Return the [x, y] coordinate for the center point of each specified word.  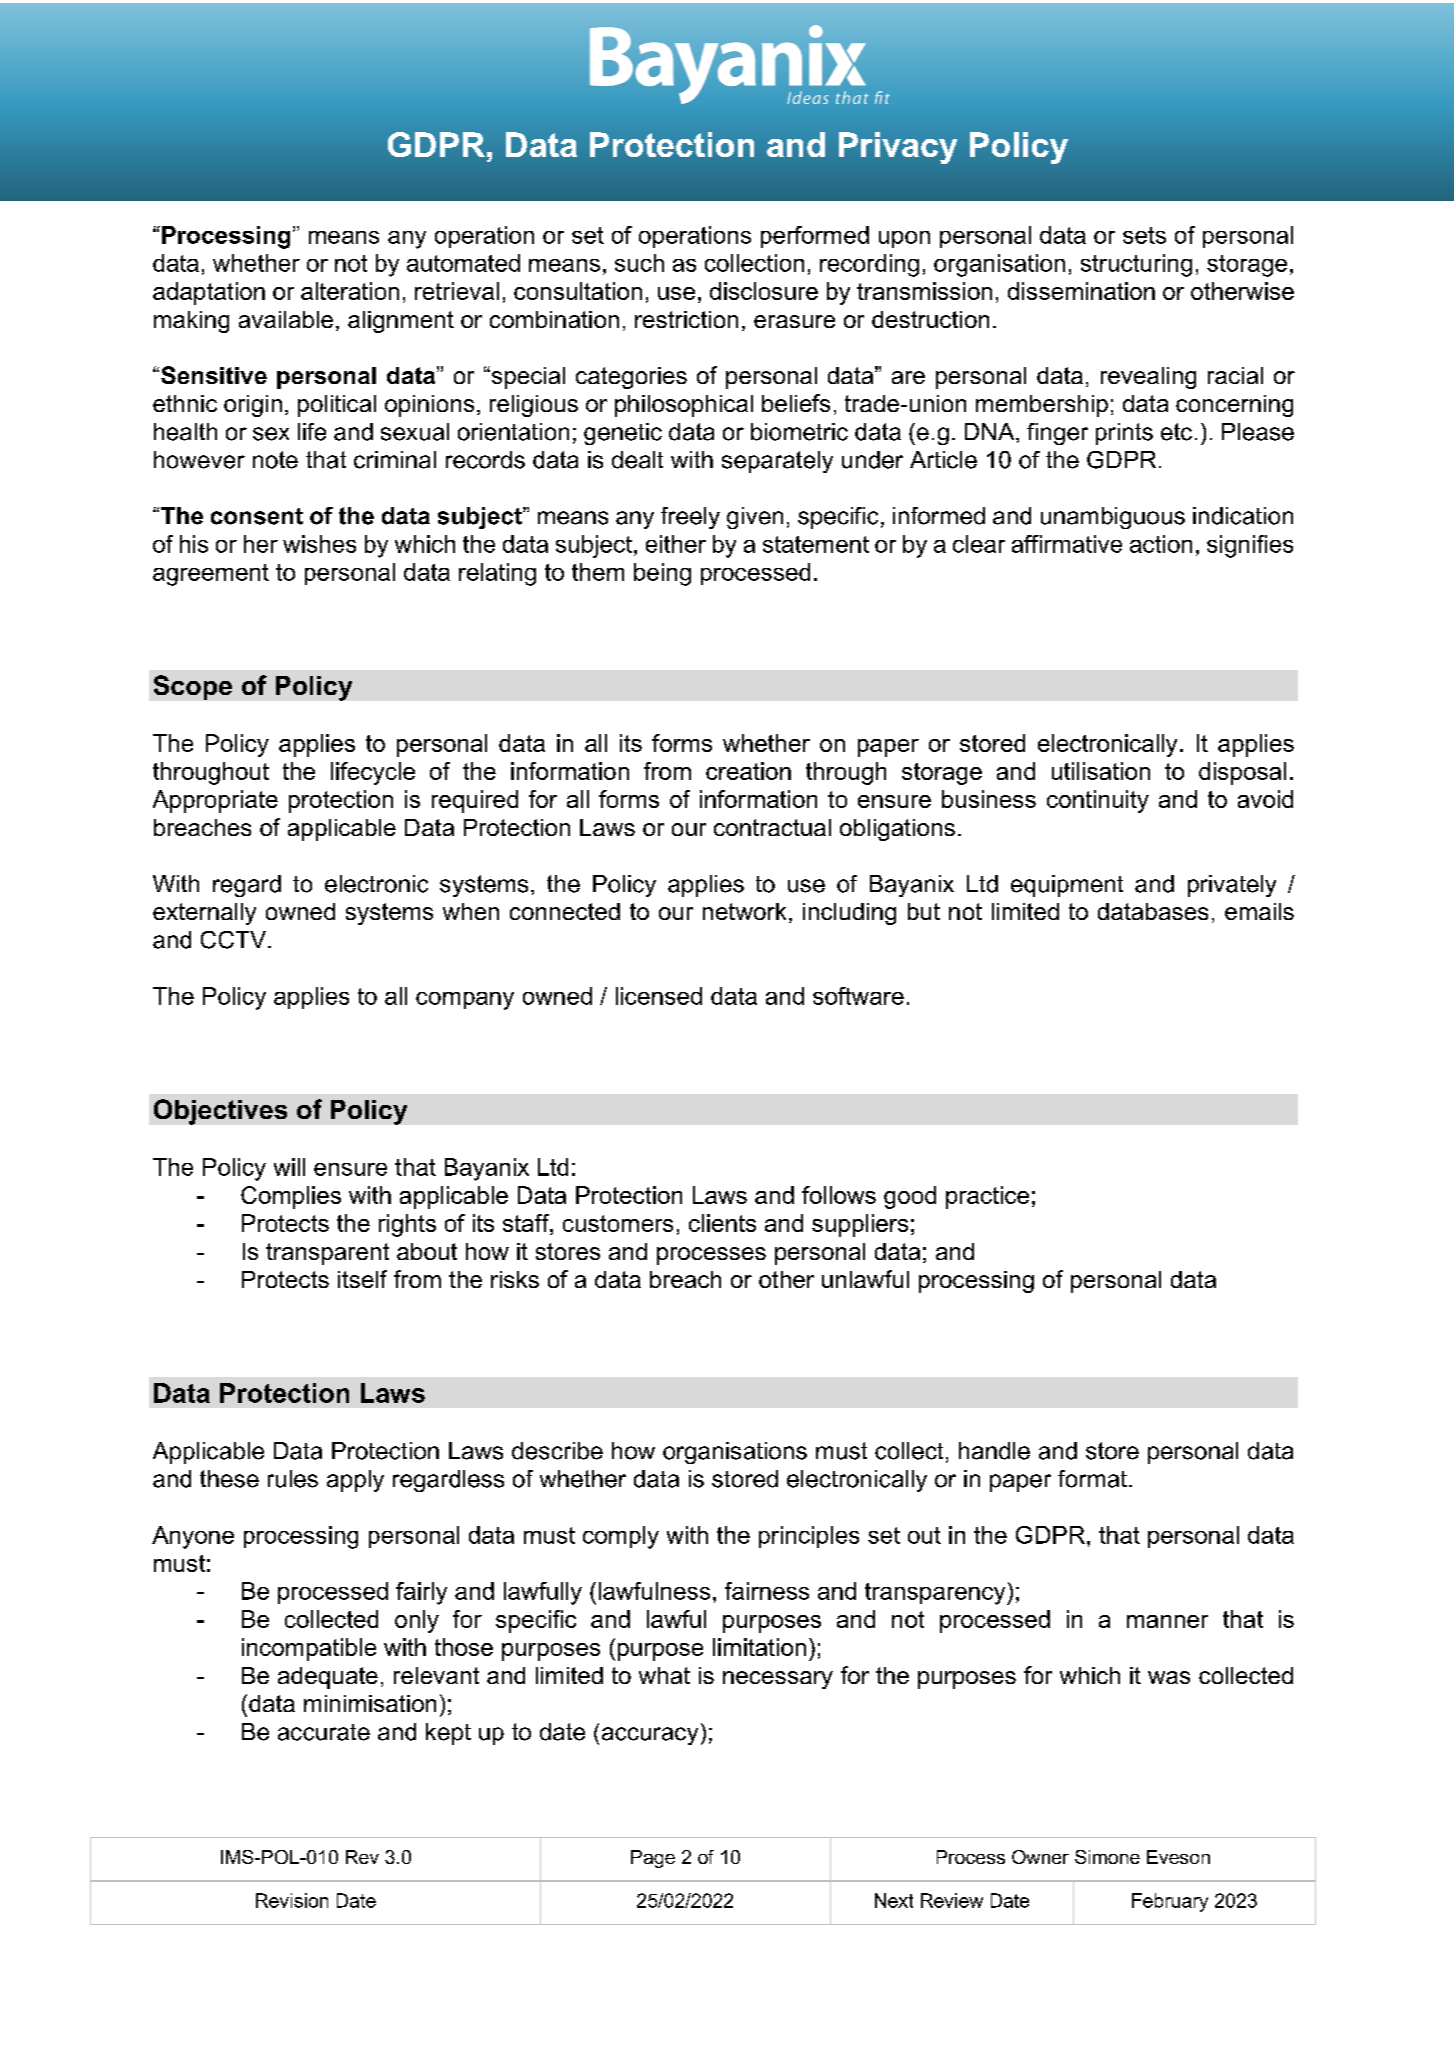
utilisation [1101, 771]
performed [815, 237]
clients [722, 1223]
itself [362, 1279]
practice [987, 1197]
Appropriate [215, 801]
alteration [350, 291]
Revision [292, 1900]
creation [748, 771]
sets [1144, 235]
